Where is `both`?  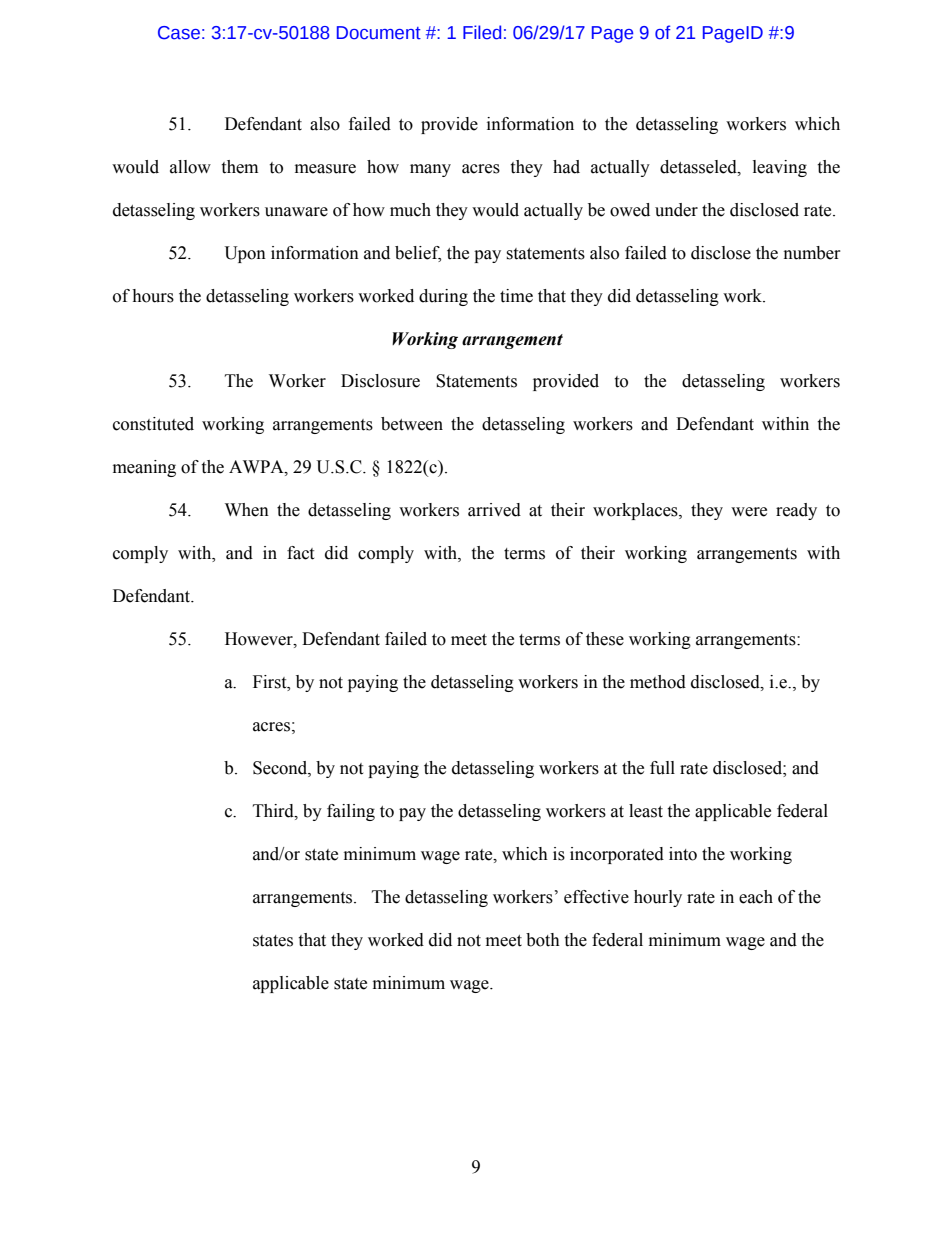 both is located at coordinates (543, 940).
